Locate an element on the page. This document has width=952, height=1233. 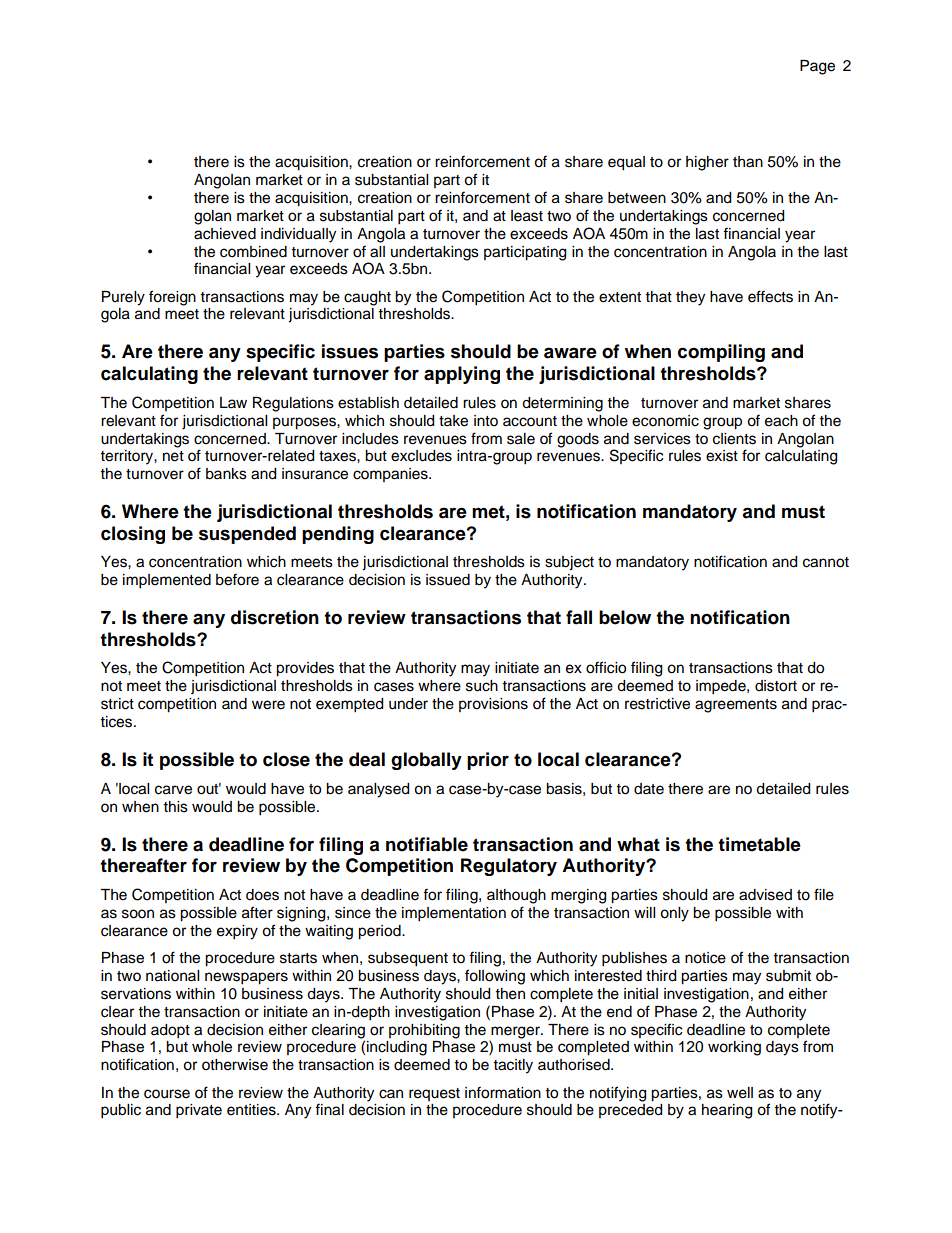
foreign is located at coordinates (172, 298).
